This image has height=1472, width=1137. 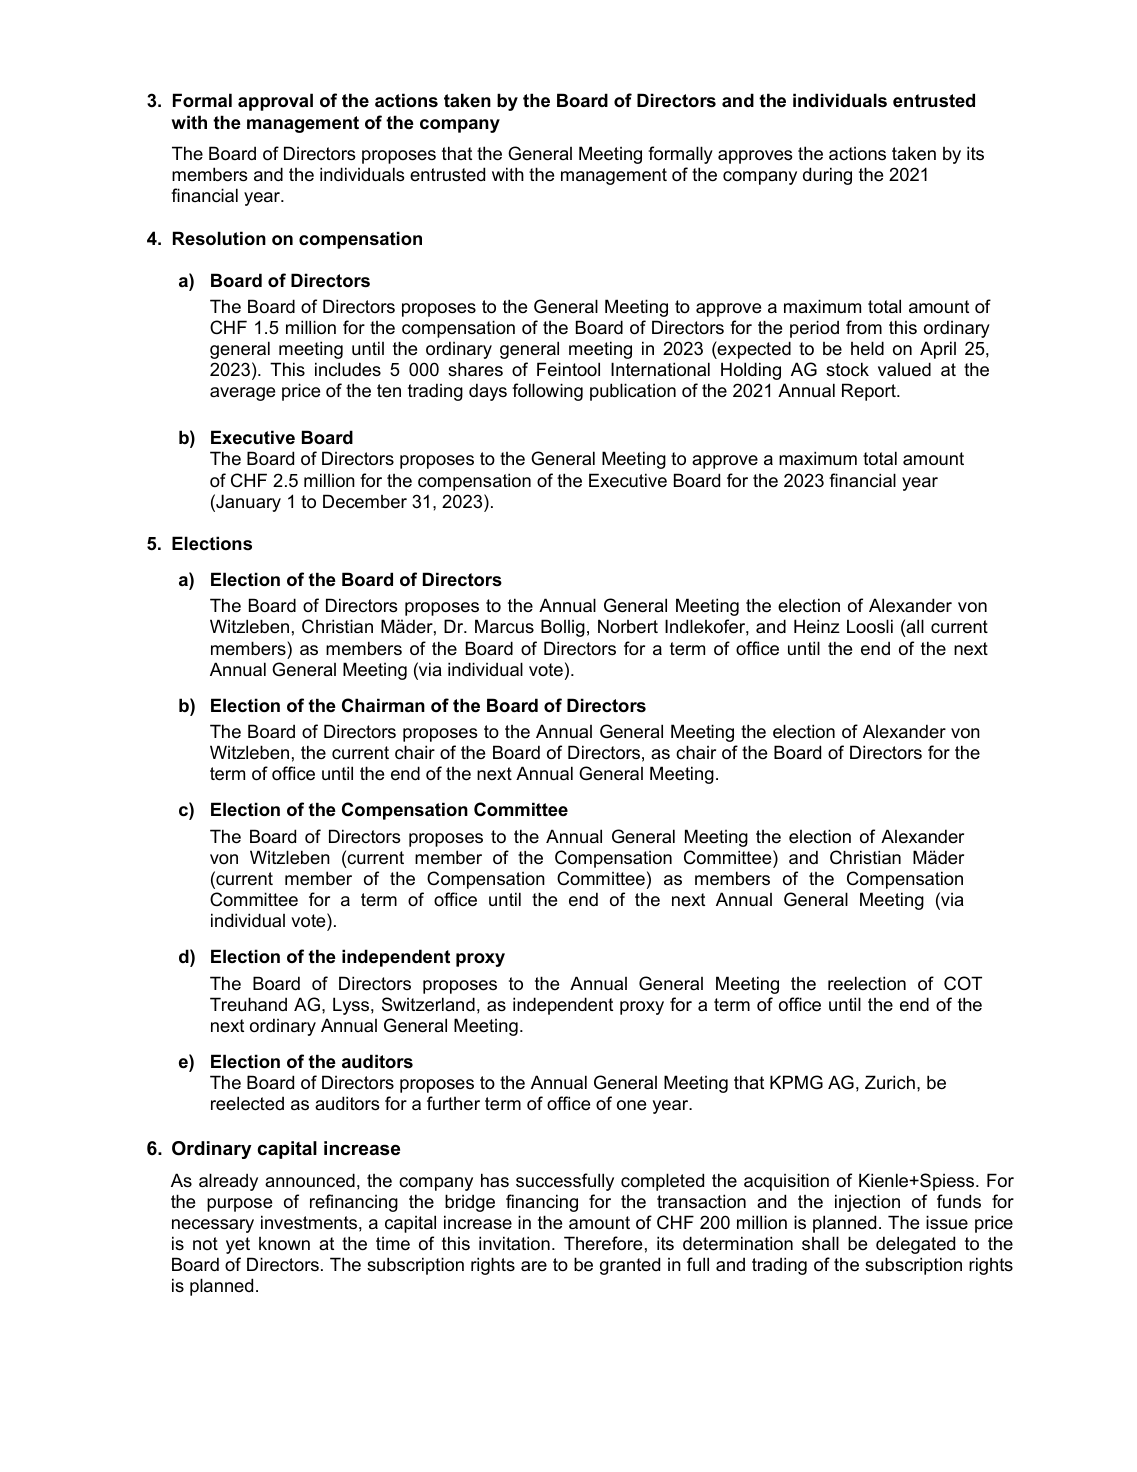 I want to click on one, so click(x=631, y=1105).
